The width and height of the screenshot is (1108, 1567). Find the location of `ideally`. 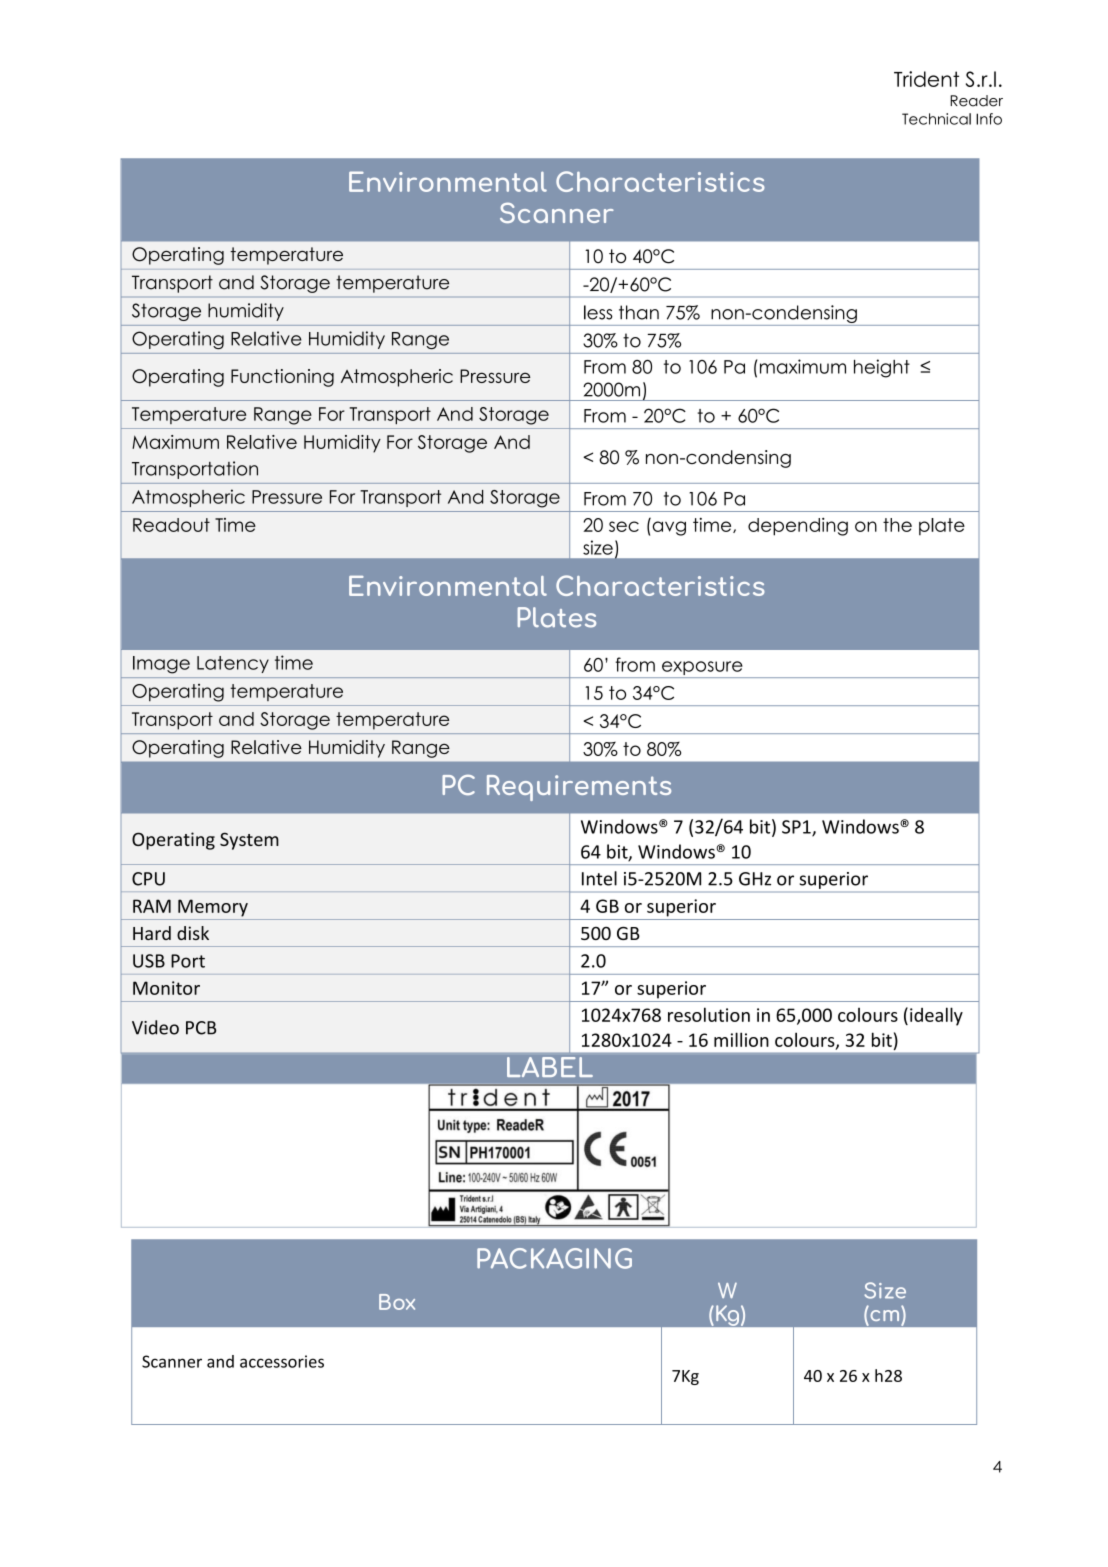

ideally is located at coordinates (936, 1016).
